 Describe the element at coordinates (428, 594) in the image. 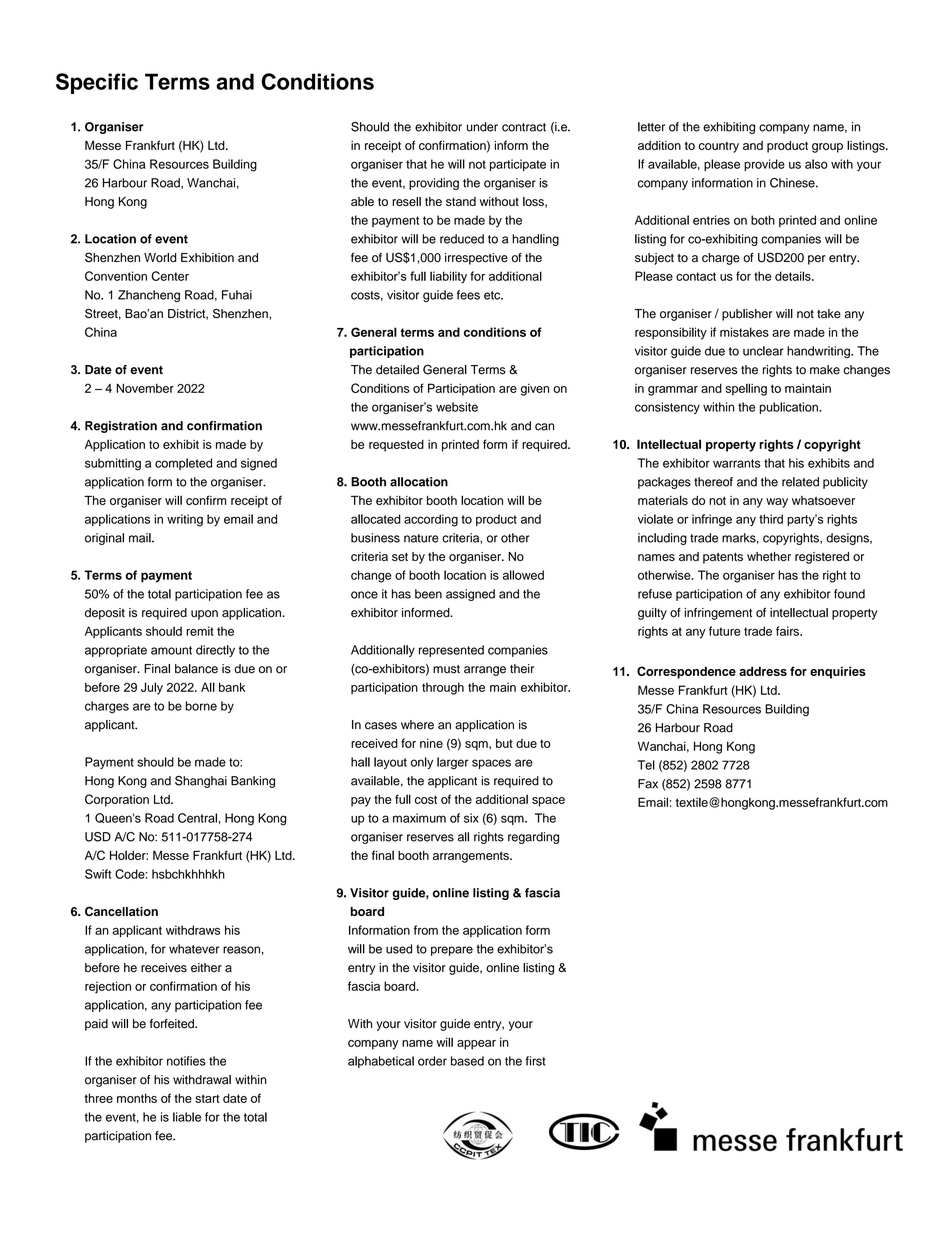

I see `been` at that location.
